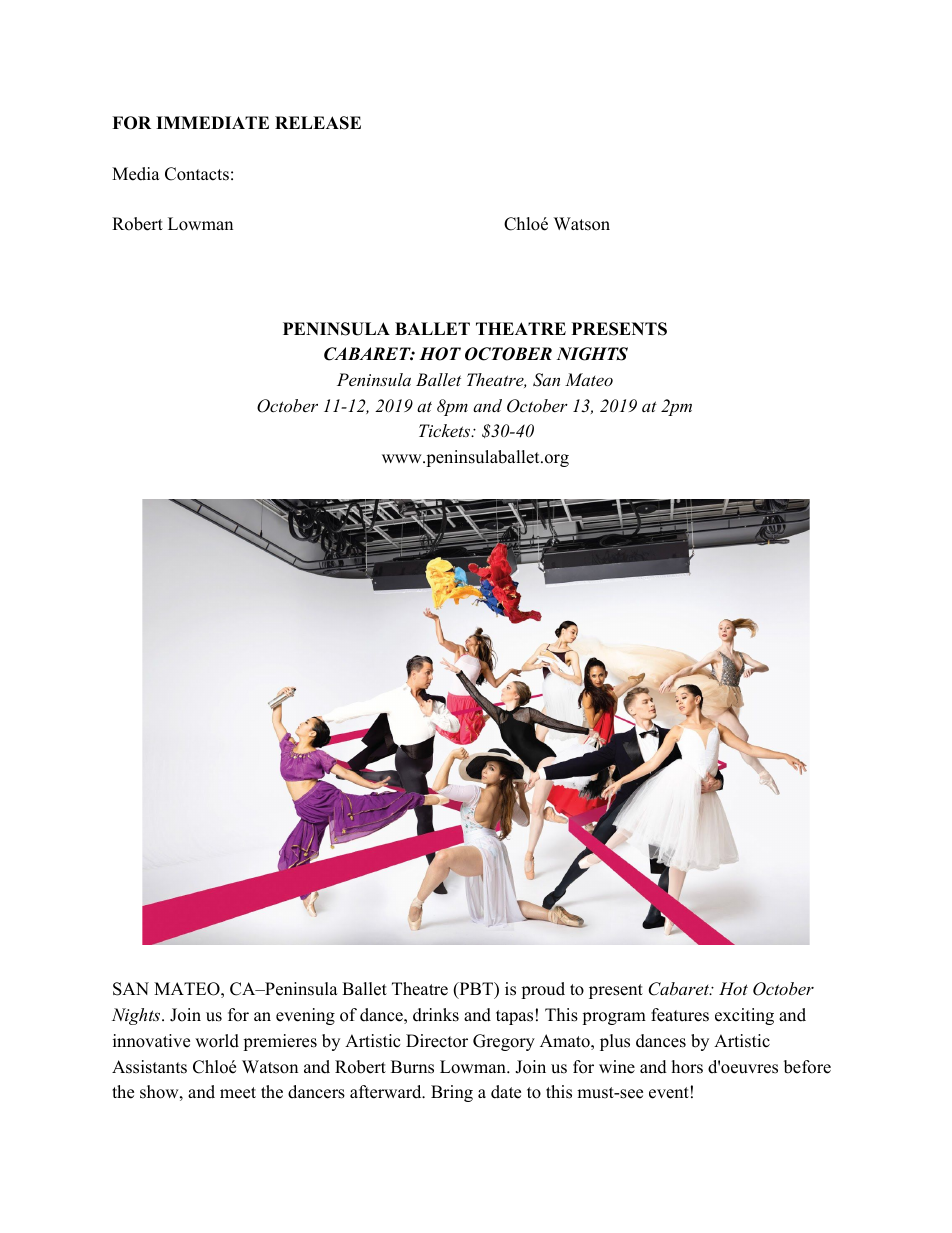 The image size is (952, 1233). I want to click on features, so click(680, 1015).
